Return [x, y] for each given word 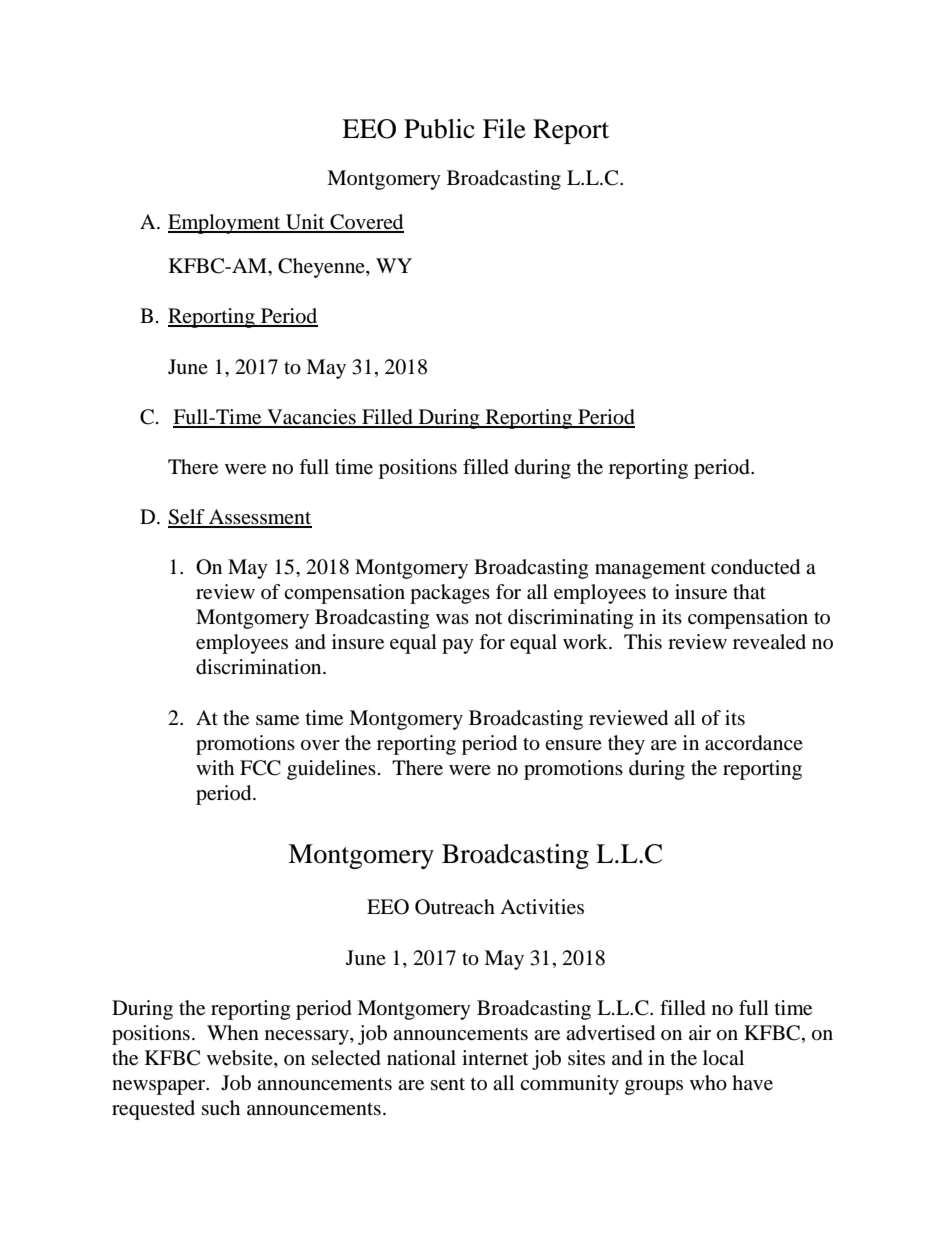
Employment [225, 224]
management [650, 570]
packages [450, 594]
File [504, 129]
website [241, 1058]
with [215, 767]
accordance [754, 743]
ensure [573, 745]
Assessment [259, 518]
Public [439, 129]
